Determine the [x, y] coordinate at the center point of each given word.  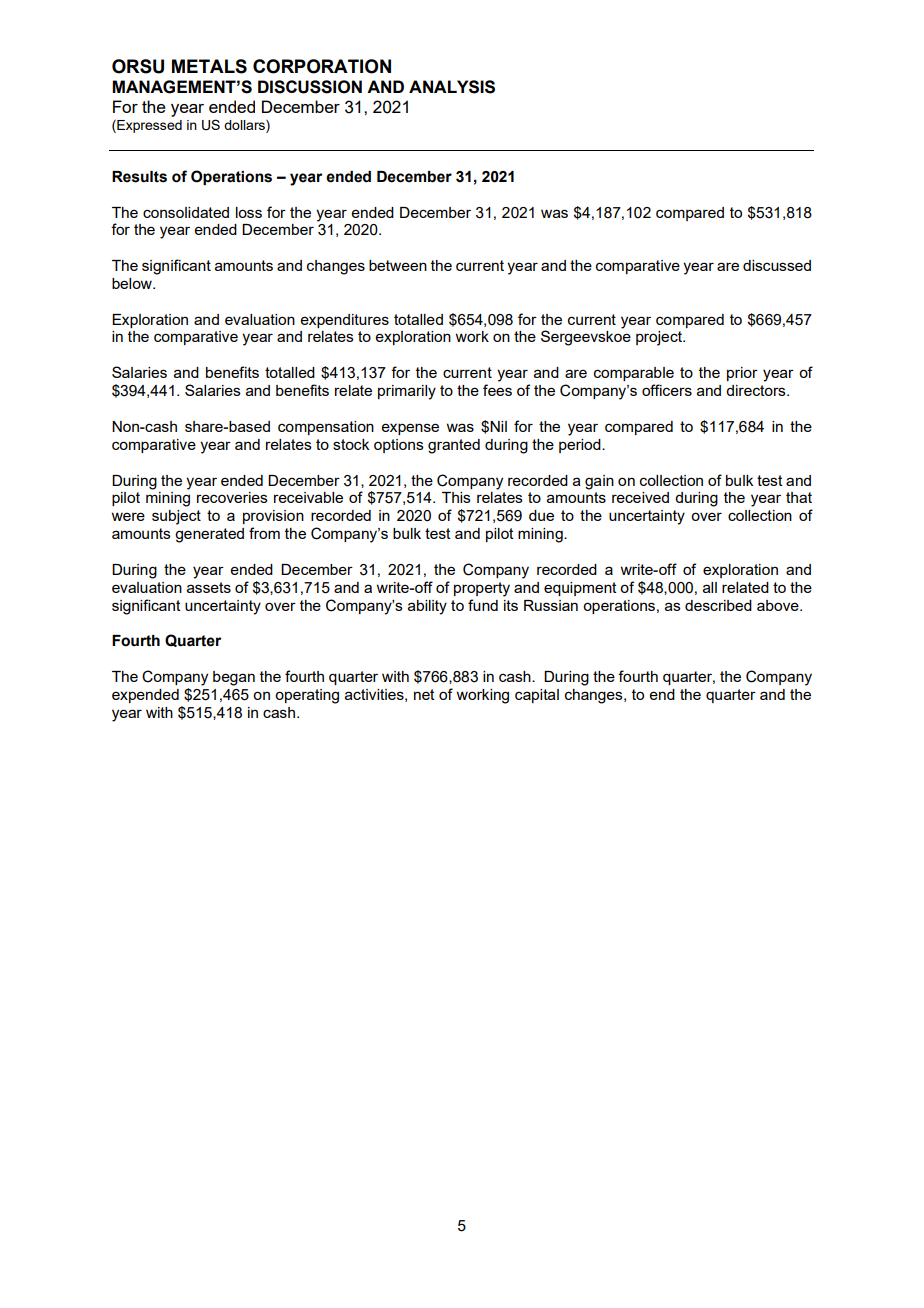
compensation [326, 428]
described [718, 605]
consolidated [186, 212]
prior [742, 374]
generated [209, 535]
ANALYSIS [452, 87]
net [424, 694]
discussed [777, 265]
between [398, 265]
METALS [209, 66]
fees [497, 390]
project [660, 338]
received [640, 497]
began [234, 678]
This [456, 497]
